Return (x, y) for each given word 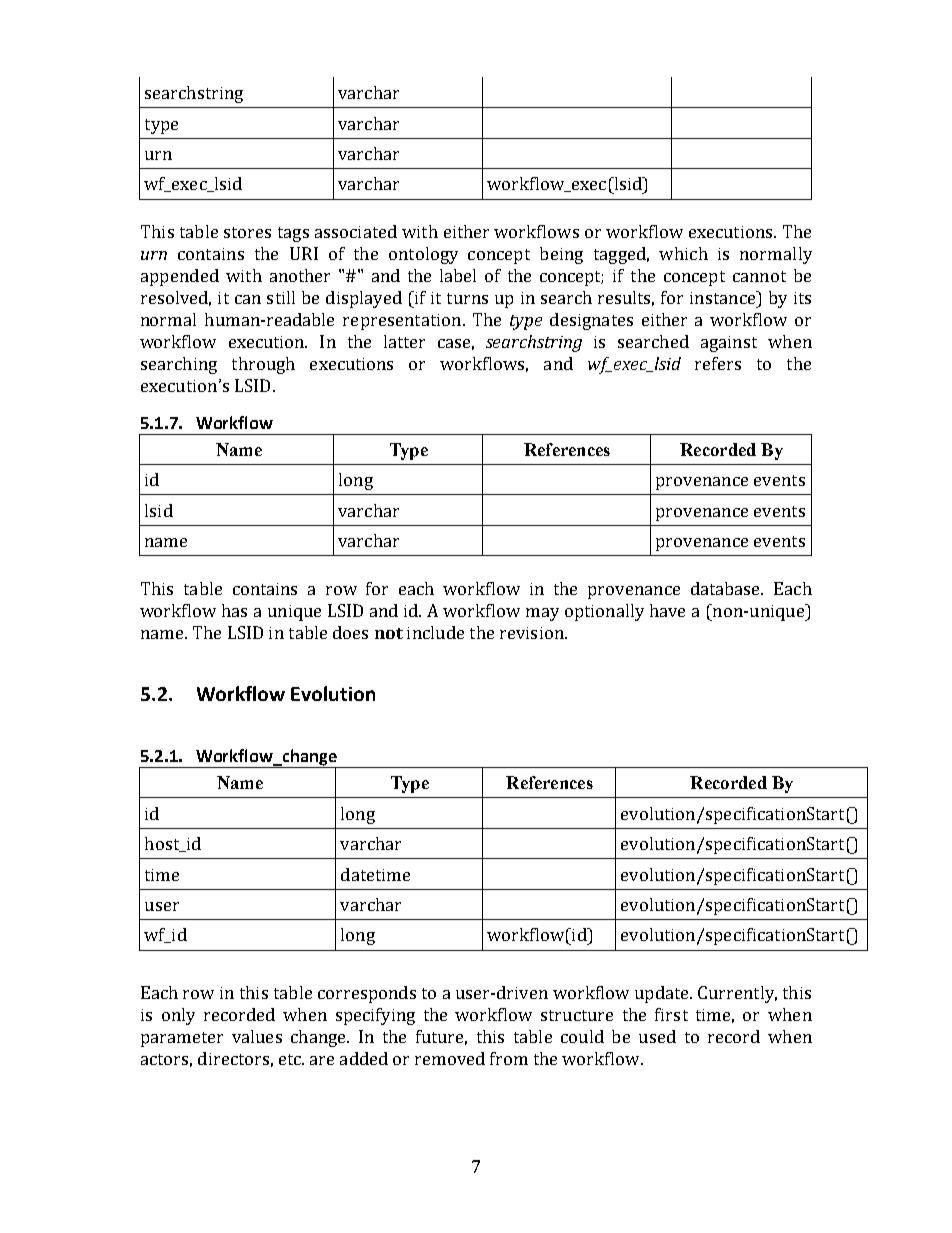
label (458, 275)
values (257, 1036)
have (667, 610)
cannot (759, 276)
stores (247, 232)
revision (533, 633)
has (234, 610)
